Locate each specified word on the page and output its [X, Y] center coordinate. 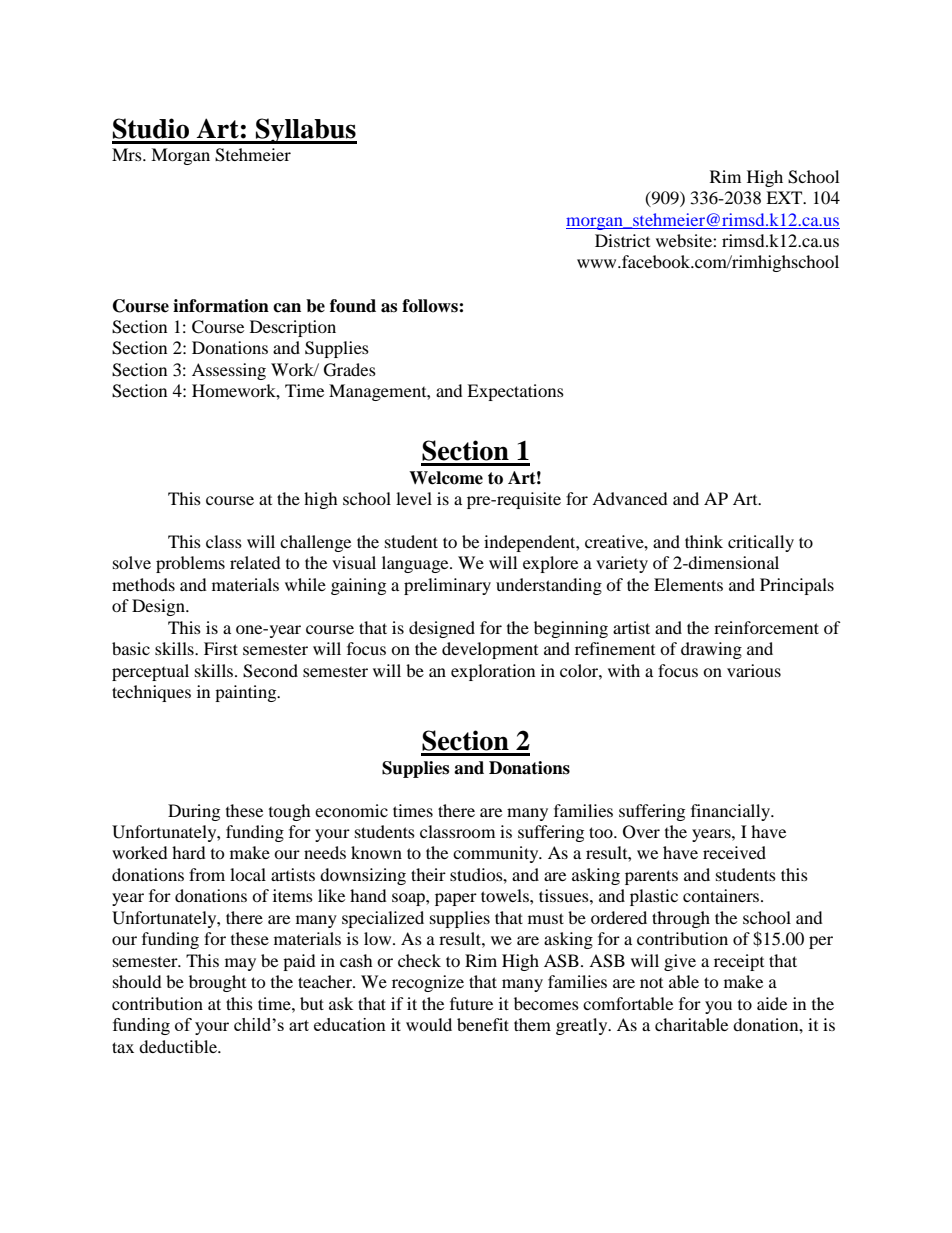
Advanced [630, 498]
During [194, 812]
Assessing [229, 371]
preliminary [447, 586]
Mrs [128, 154]
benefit [483, 1024]
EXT [785, 197]
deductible [179, 1046]
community [497, 854]
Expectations [515, 392]
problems [190, 564]
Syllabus [305, 131]
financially [732, 812]
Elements [688, 584]
